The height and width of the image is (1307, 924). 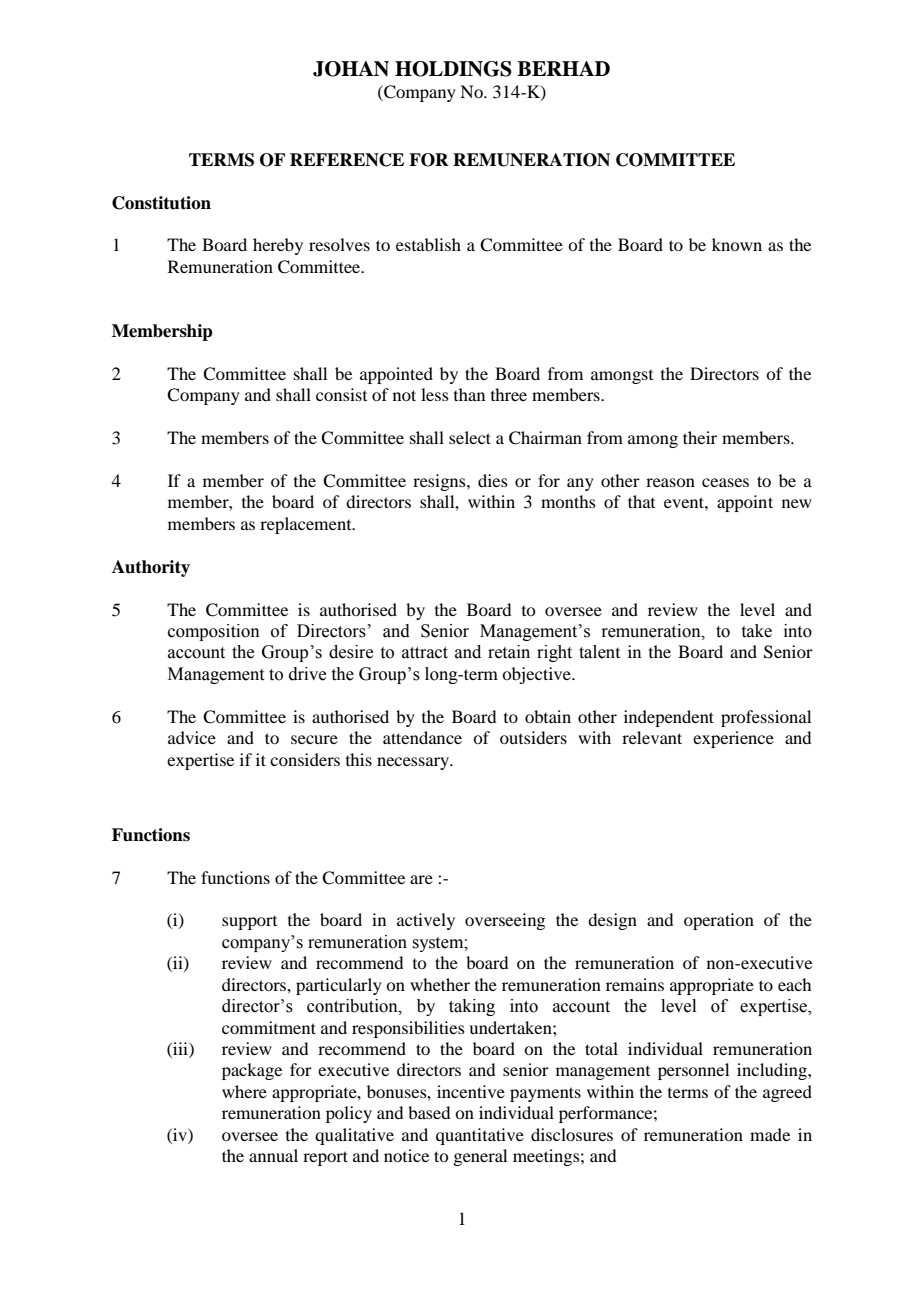 I want to click on operation, so click(x=719, y=921).
